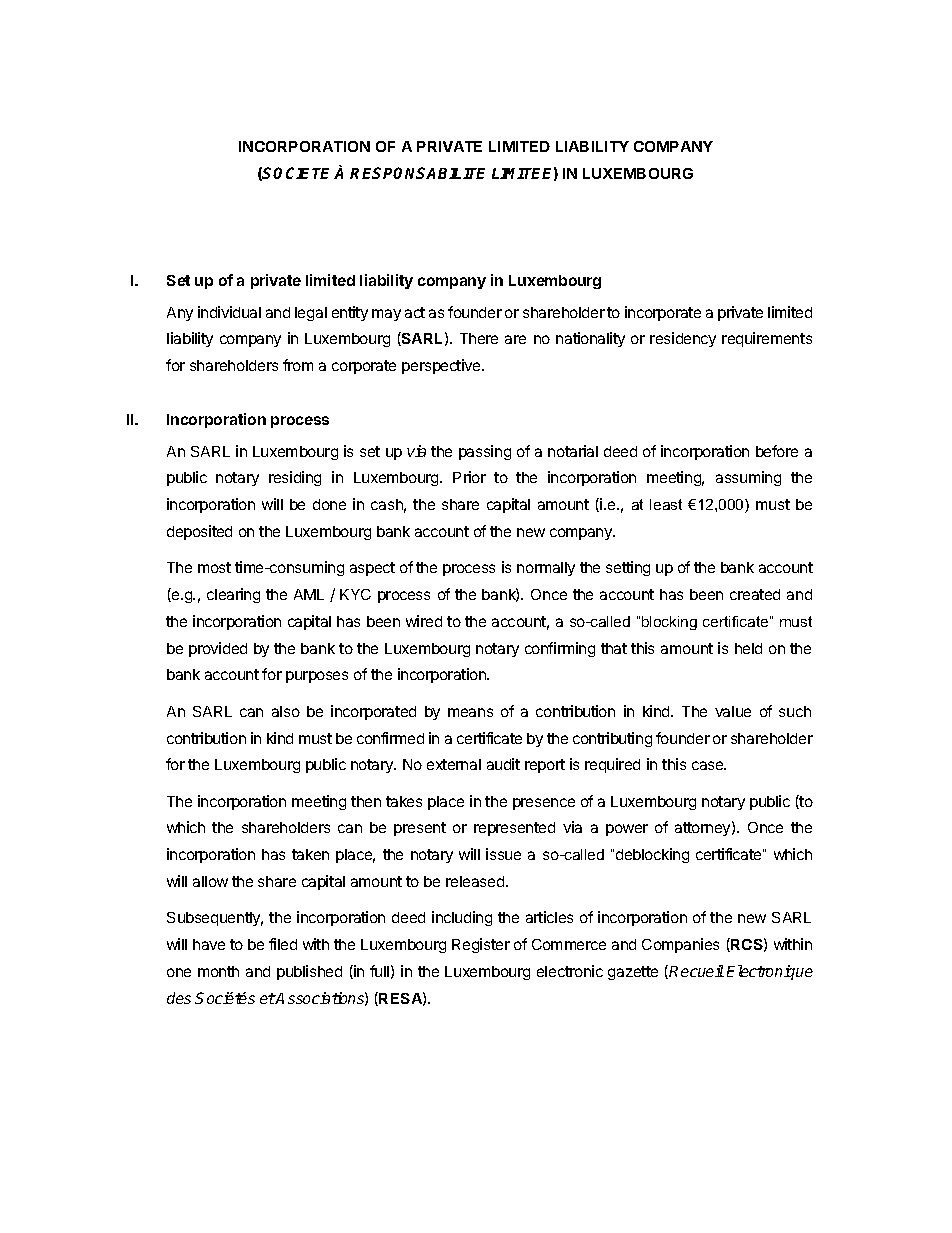  Describe the element at coordinates (218, 649) in the document. I see `provided` at that location.
